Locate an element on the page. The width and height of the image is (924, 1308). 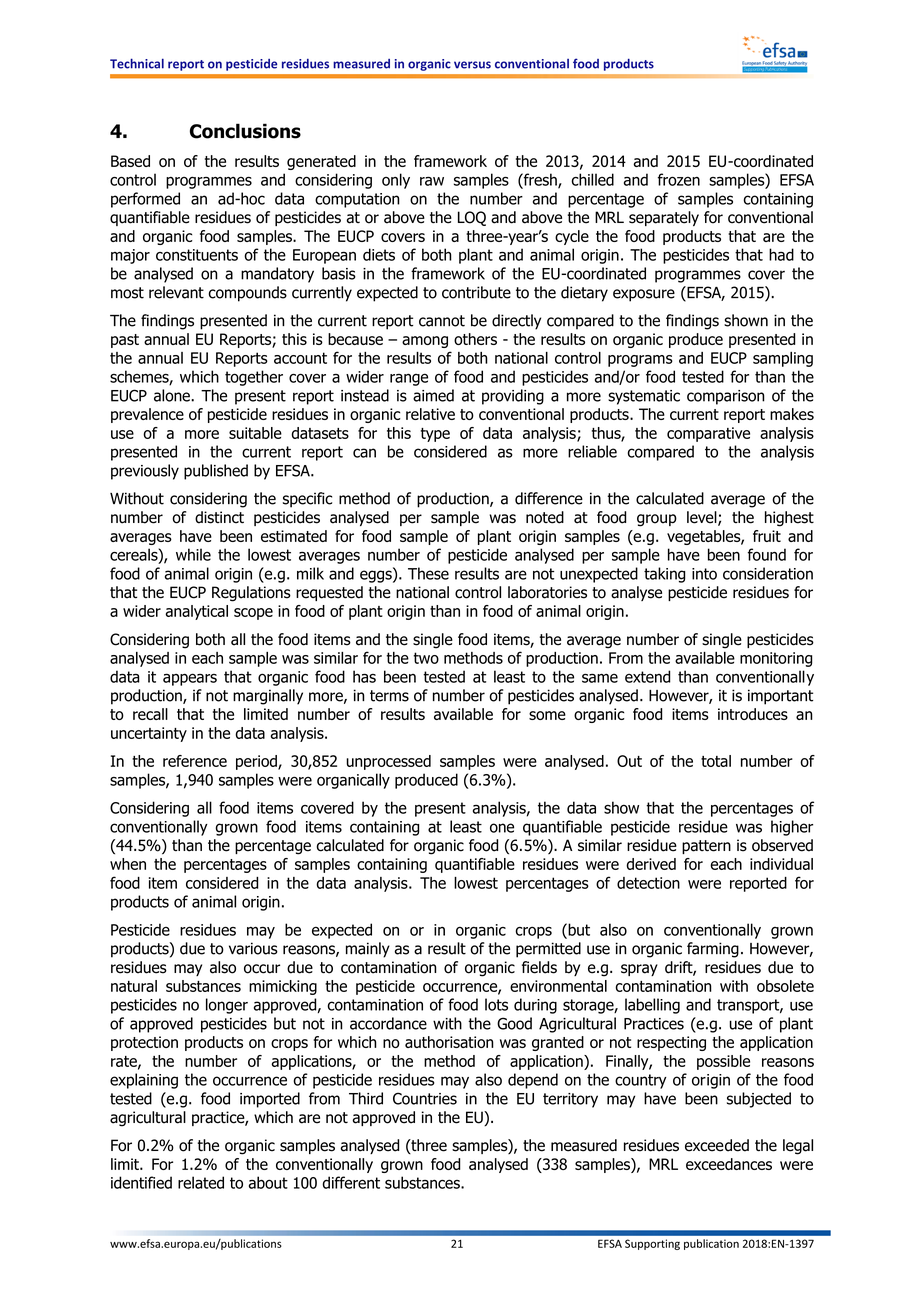
different is located at coordinates (351, 1182).
